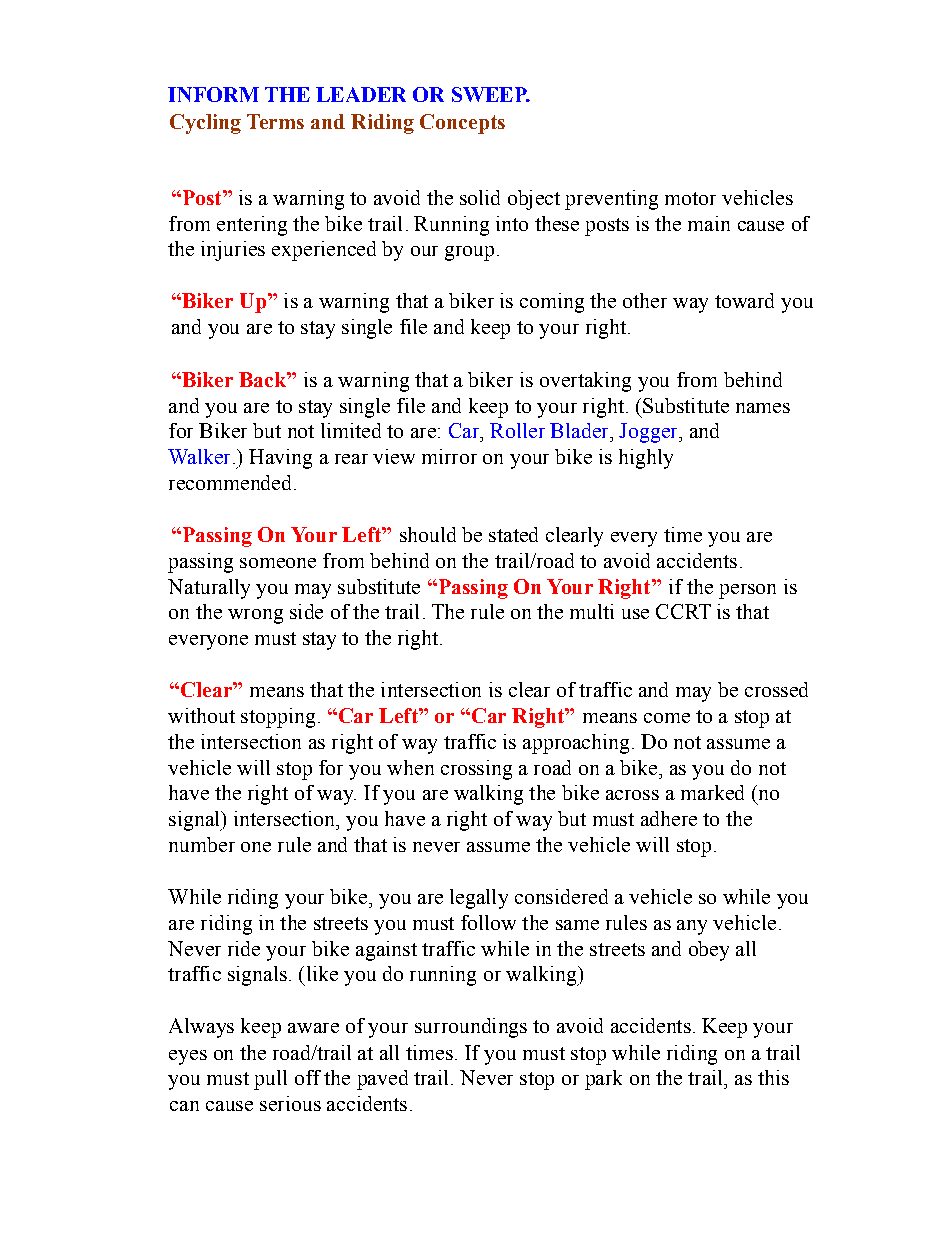 This page has height=1233, width=952. Describe the element at coordinates (479, 899) in the page. I see `legally` at that location.
